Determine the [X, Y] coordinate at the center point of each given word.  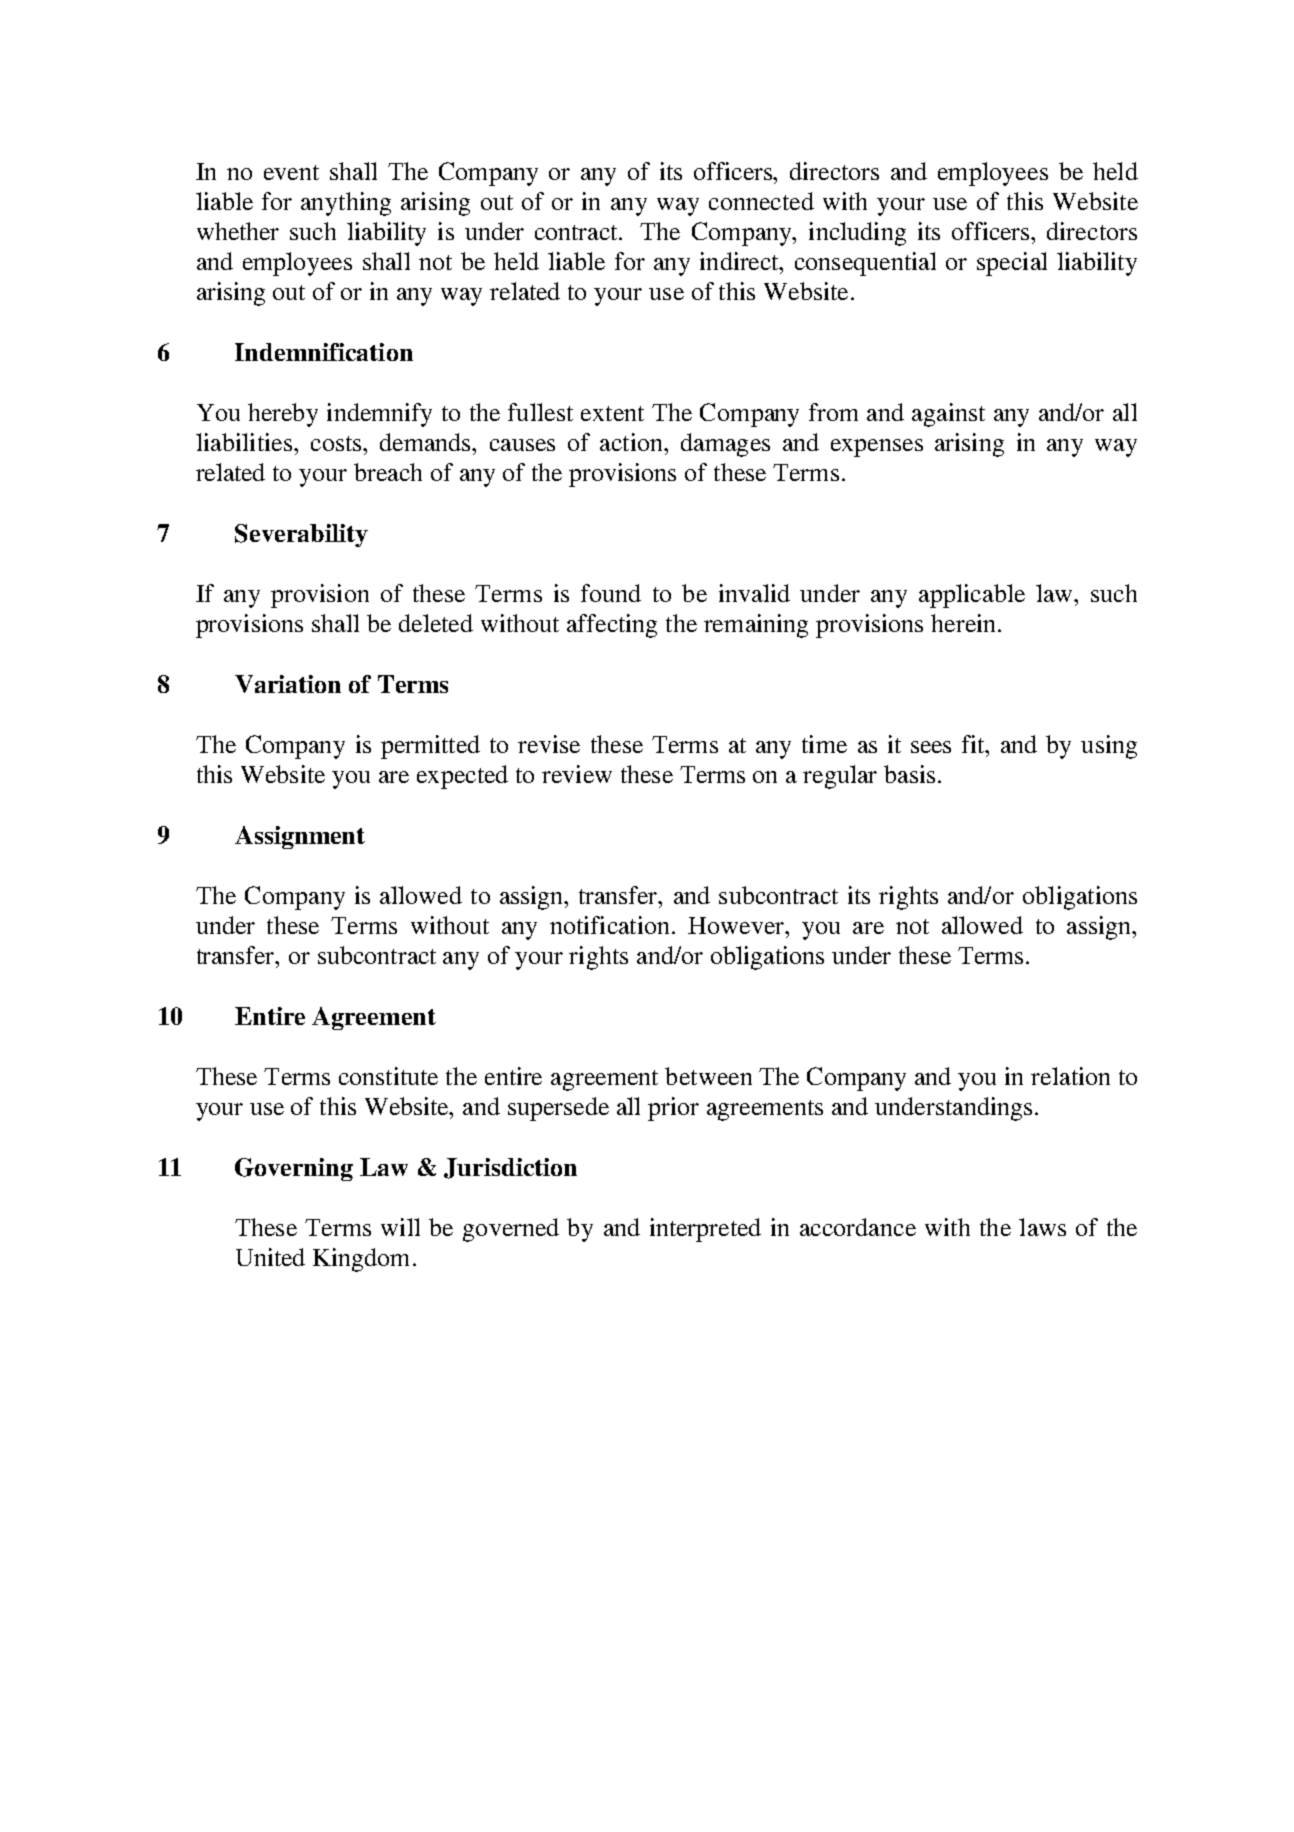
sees [931, 747]
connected [761, 201]
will [400, 1227]
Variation [288, 684]
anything [346, 204]
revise [549, 744]
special [1012, 264]
